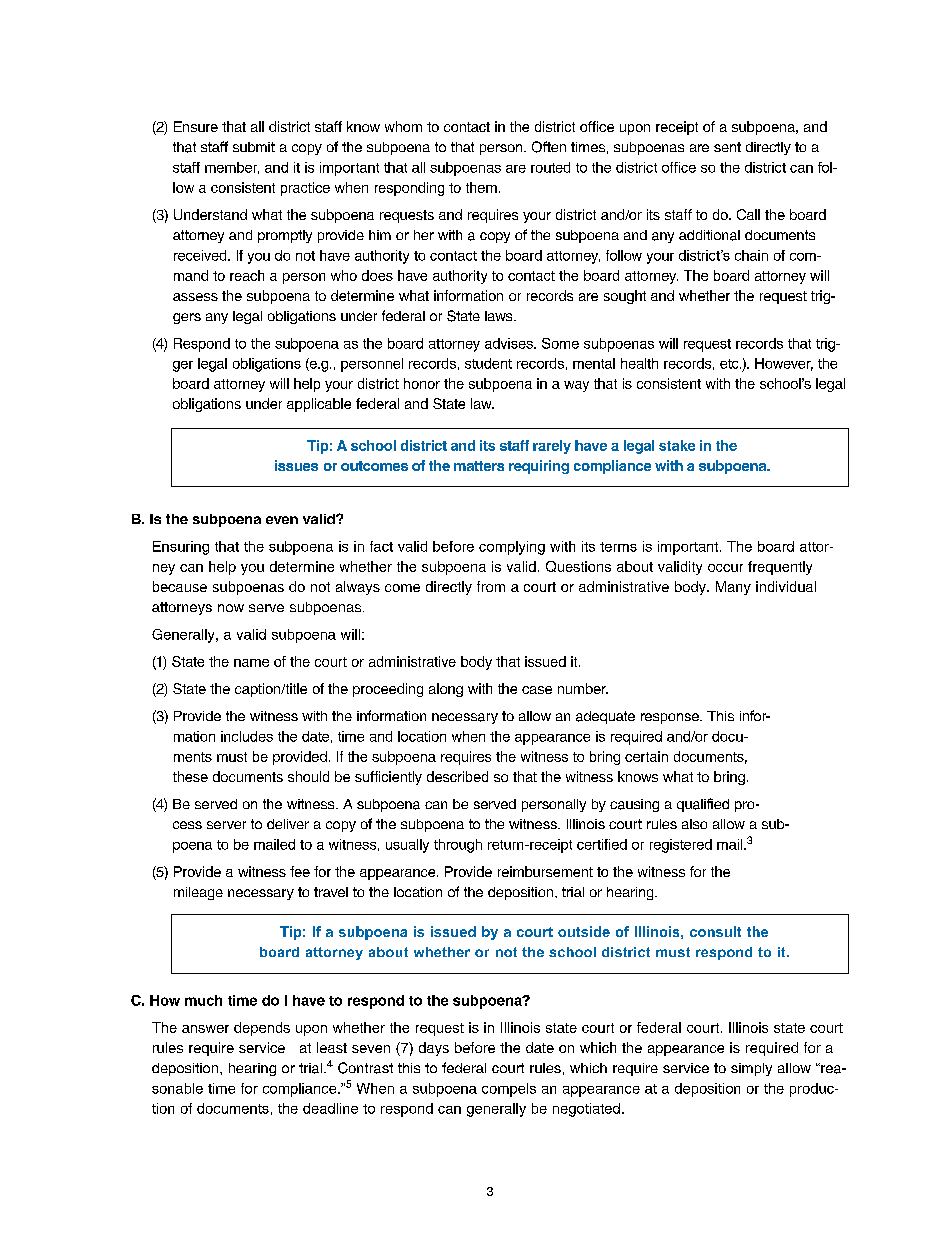 This screenshot has height=1233, width=952. What do you see at coordinates (751, 1069) in the screenshot?
I see `simply` at bounding box center [751, 1069].
